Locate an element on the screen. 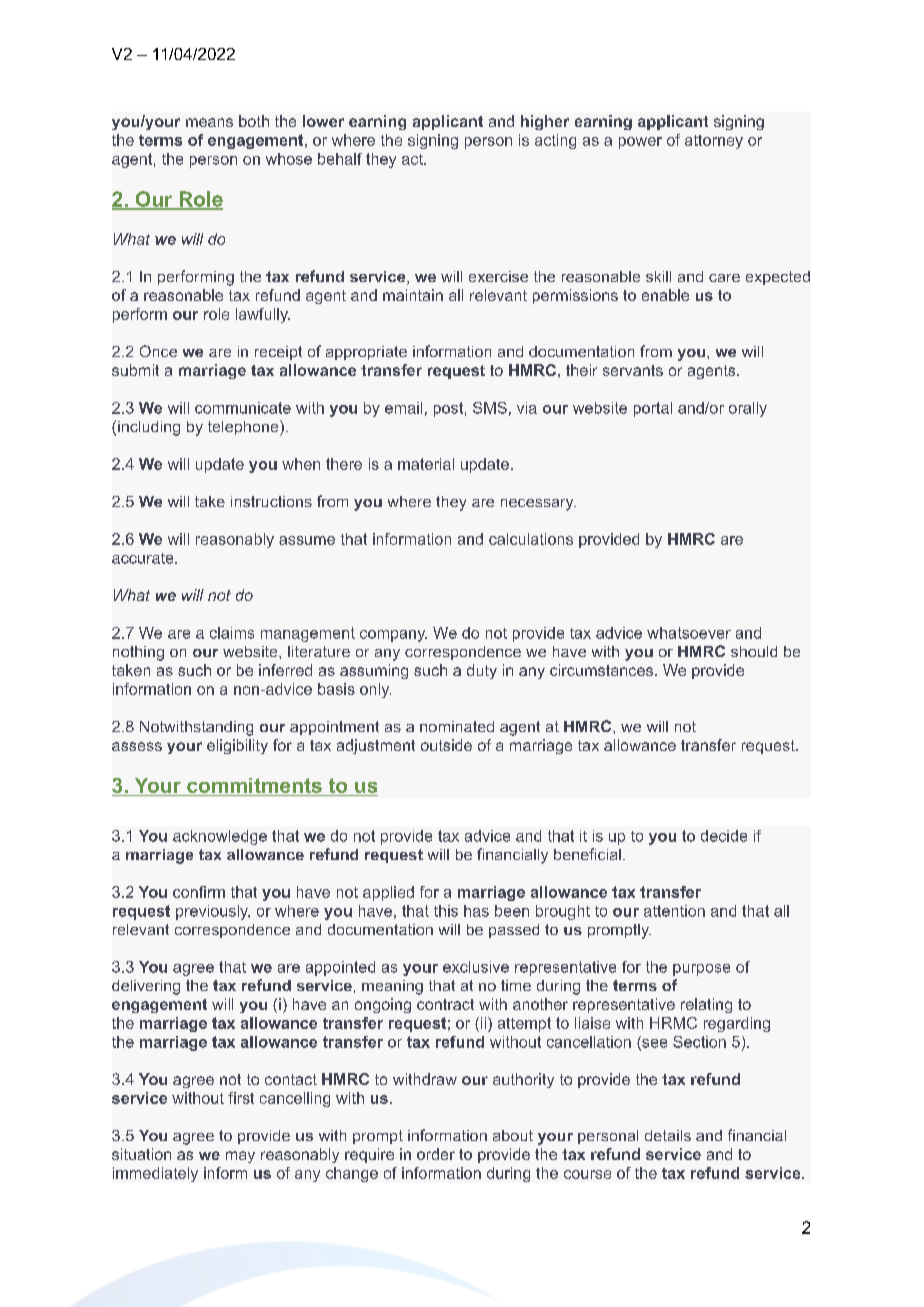 This screenshot has height=1307, width=924. attention is located at coordinates (674, 911).
